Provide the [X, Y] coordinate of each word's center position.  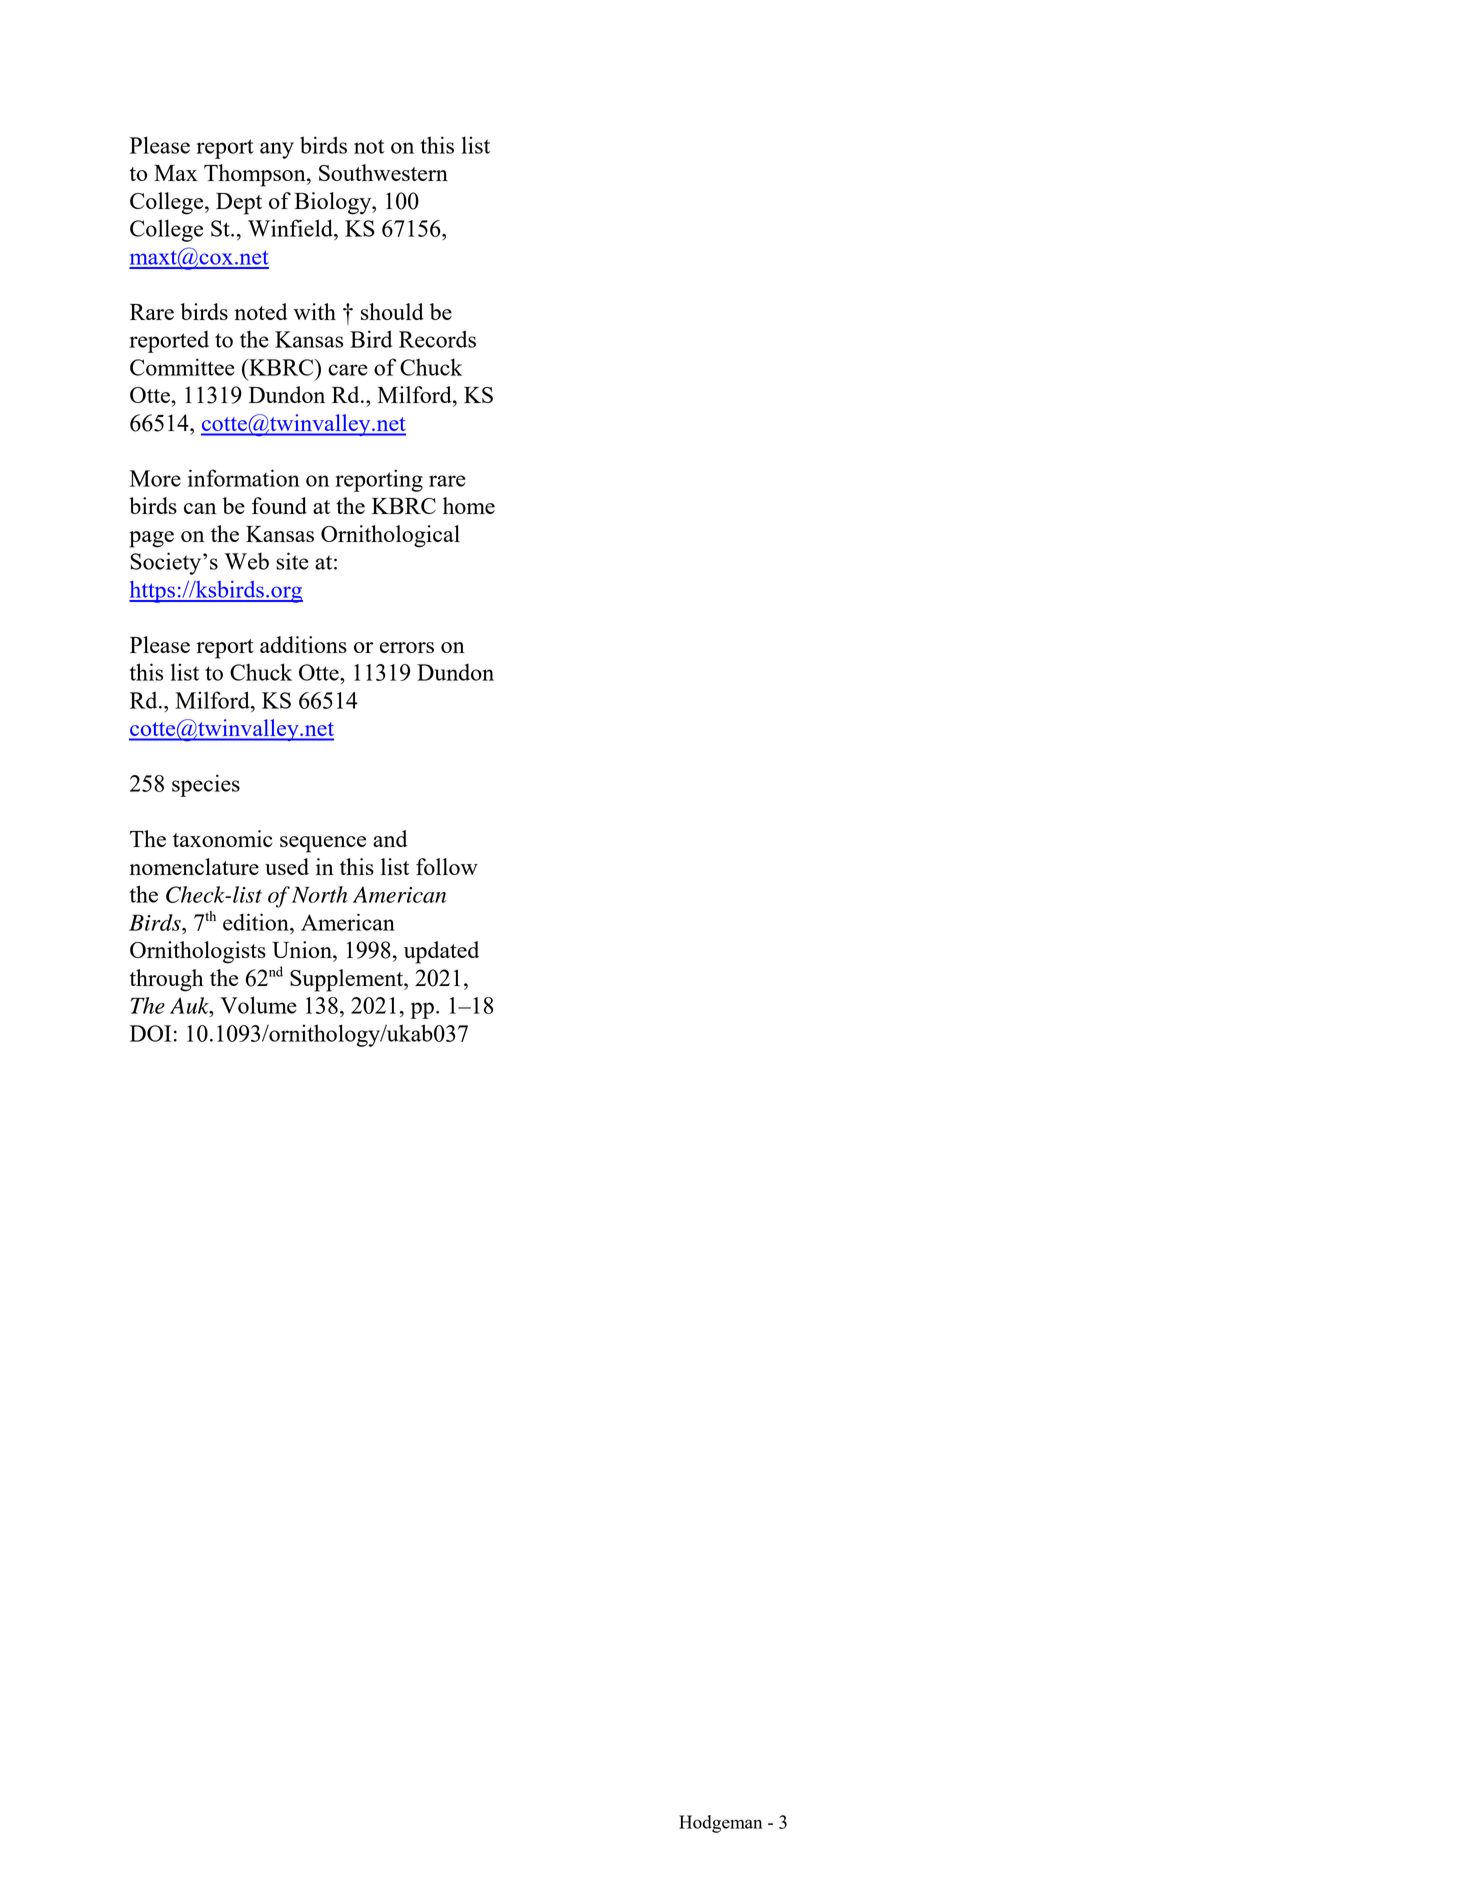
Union [303, 949]
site [292, 561]
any [277, 150]
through [166, 980]
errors [407, 647]
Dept [239, 204]
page [151, 539]
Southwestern [383, 172]
